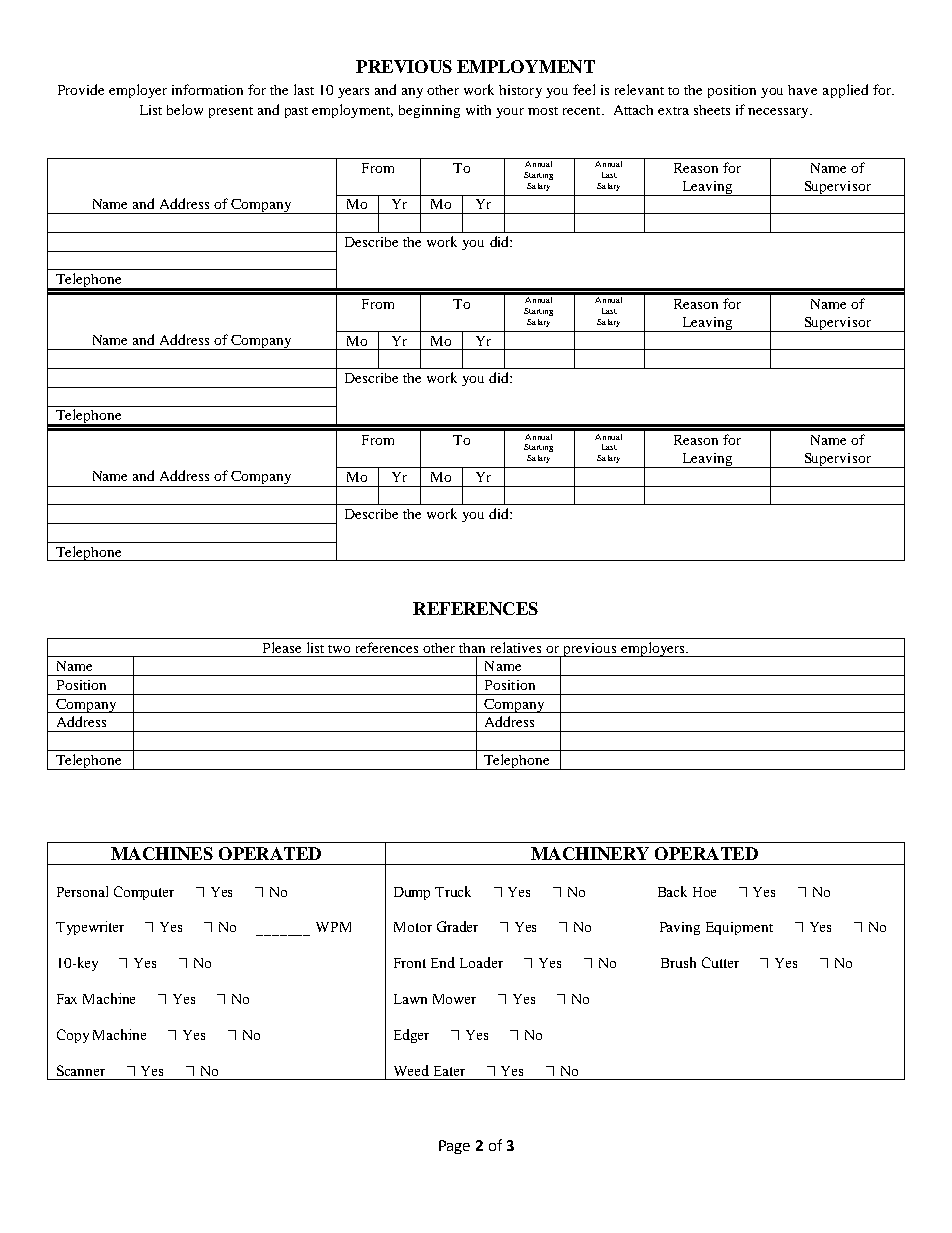 The image size is (952, 1233). What do you see at coordinates (457, 926) in the page?
I see `Grader` at bounding box center [457, 926].
